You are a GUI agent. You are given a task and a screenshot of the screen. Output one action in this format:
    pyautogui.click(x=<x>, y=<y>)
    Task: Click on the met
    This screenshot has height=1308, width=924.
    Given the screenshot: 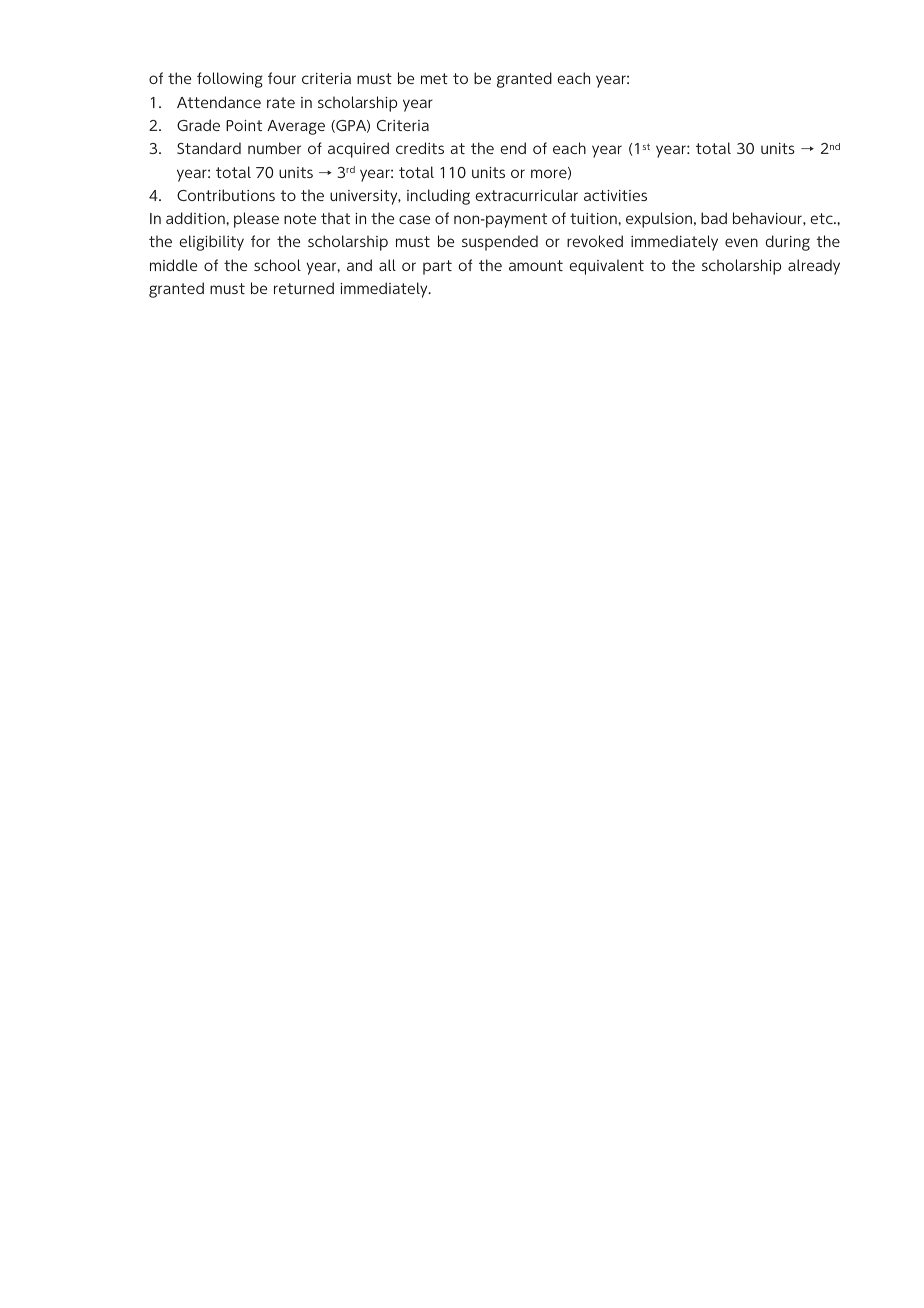 What is the action you would take?
    pyautogui.click(x=434, y=78)
